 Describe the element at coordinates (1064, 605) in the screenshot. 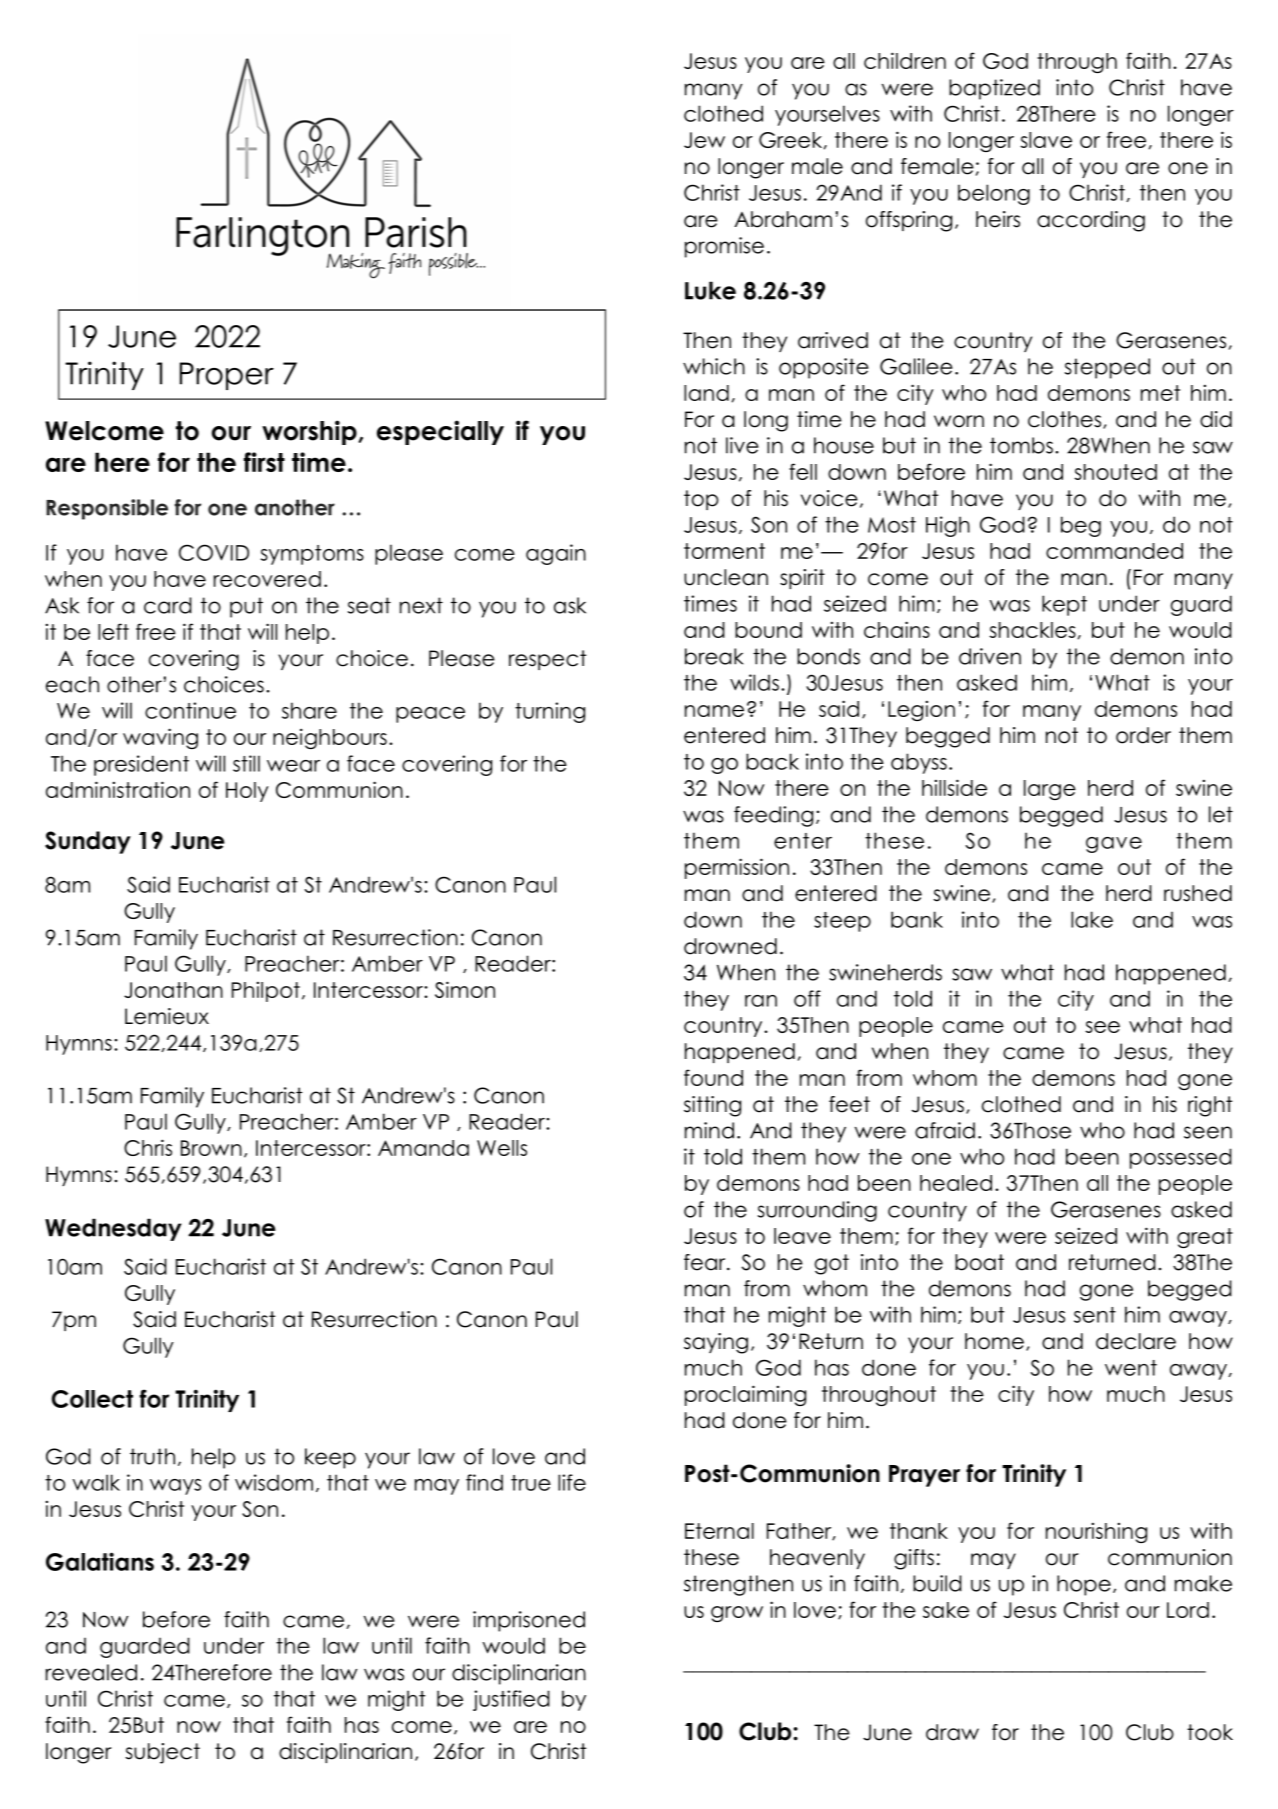

I see `kept` at that location.
